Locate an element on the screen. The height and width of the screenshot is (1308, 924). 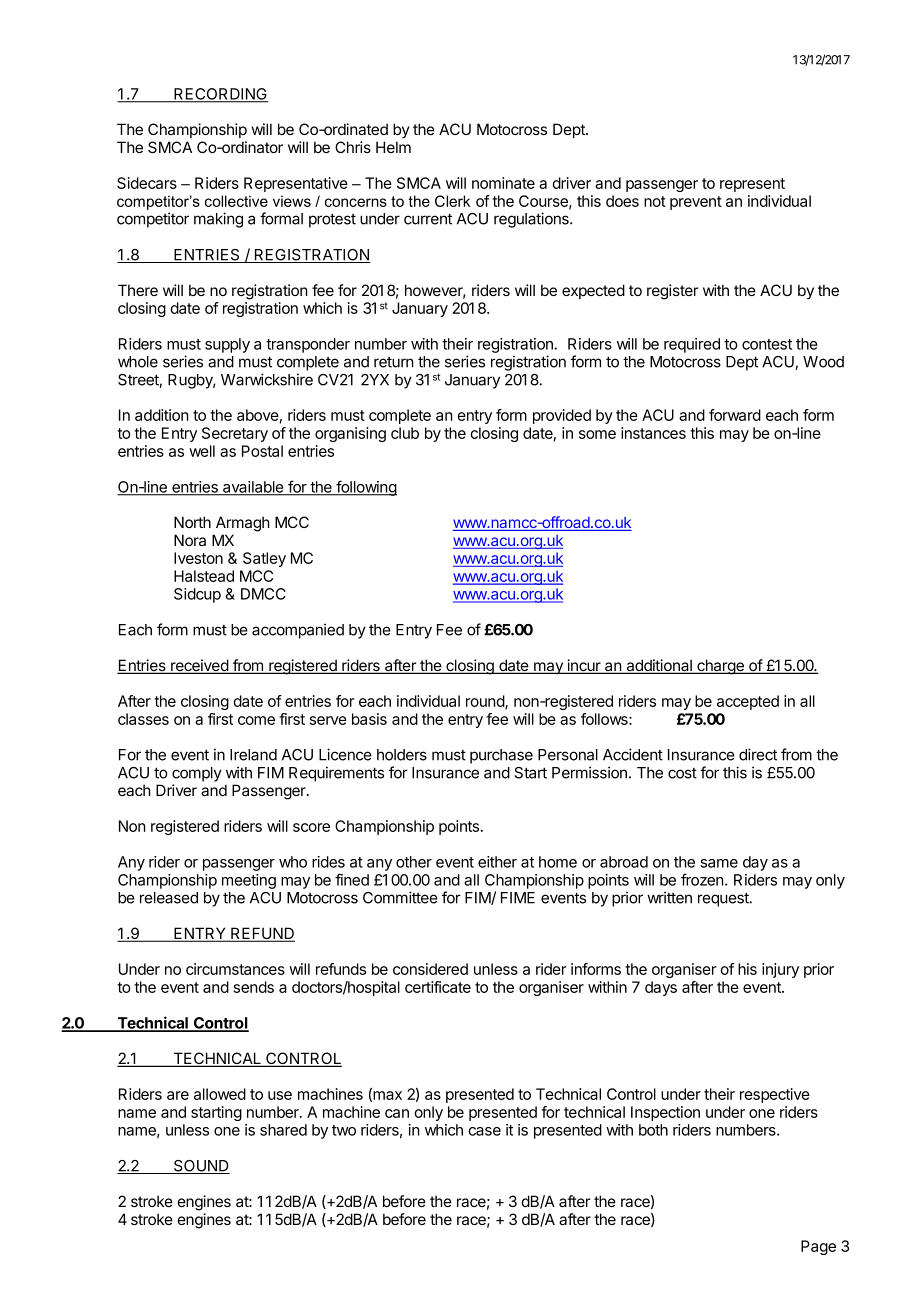
incur is located at coordinates (584, 666).
